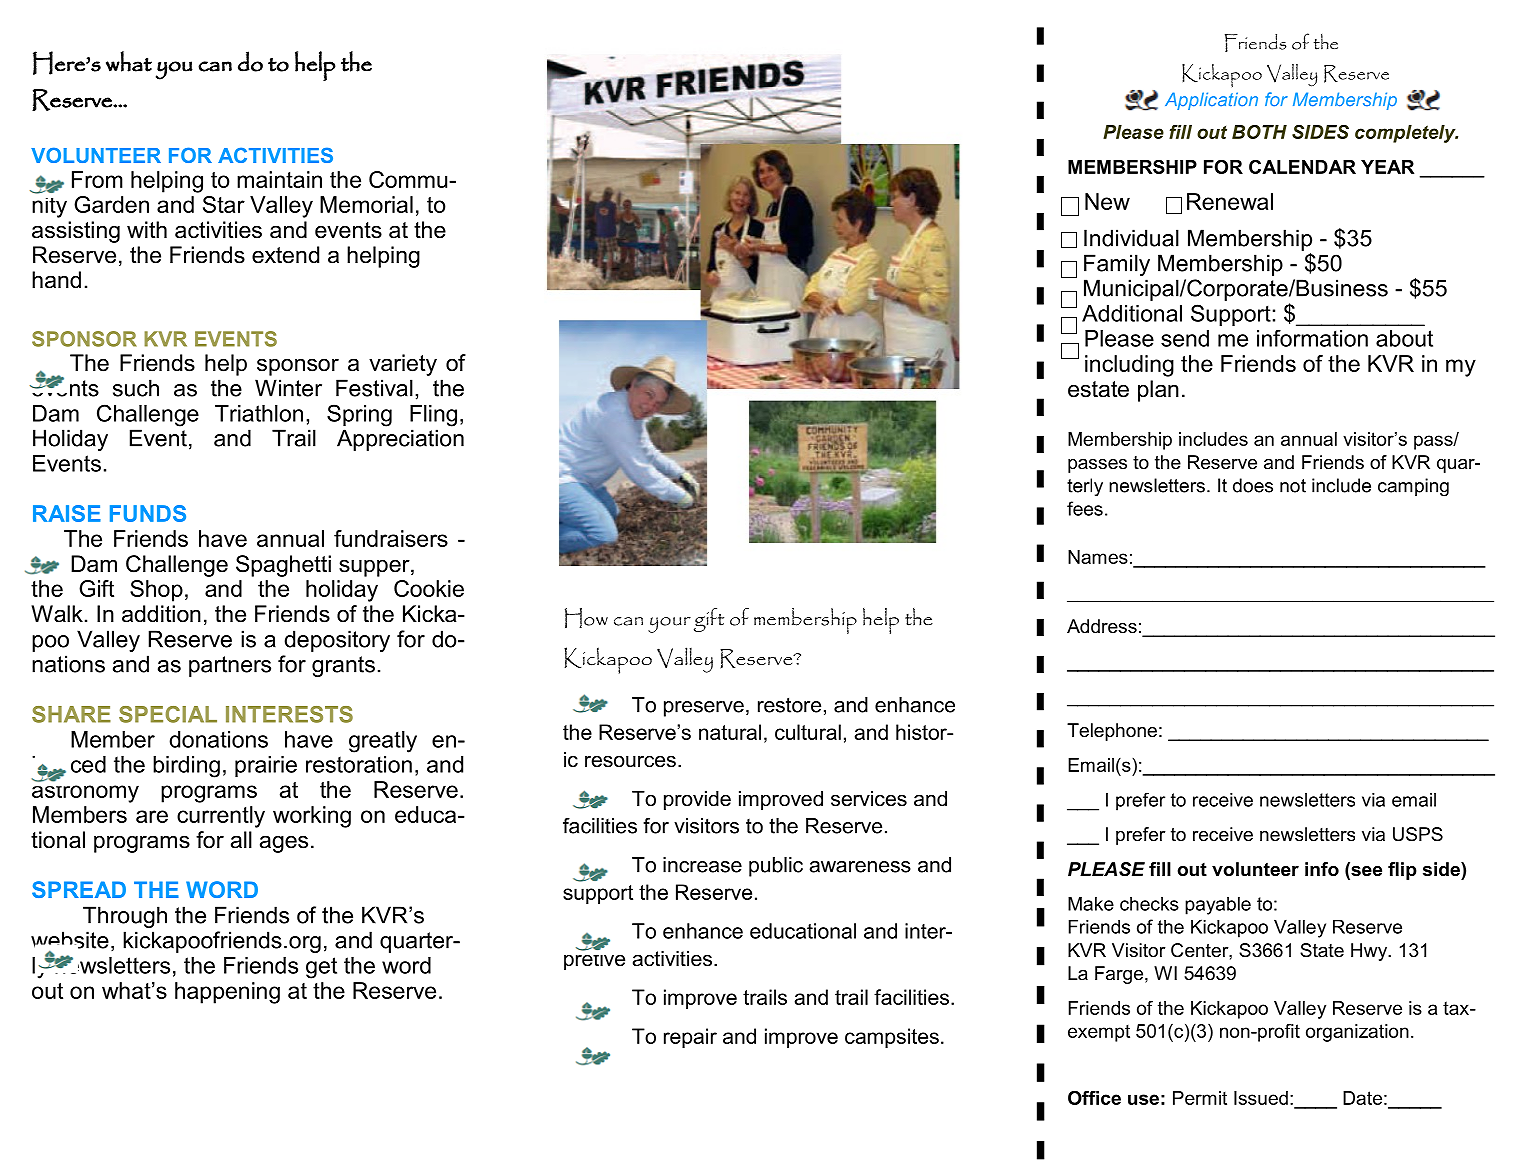 This page has height=1176, width=1521. Describe the element at coordinates (1200, 1098) in the page. I see `Permit` at that location.
